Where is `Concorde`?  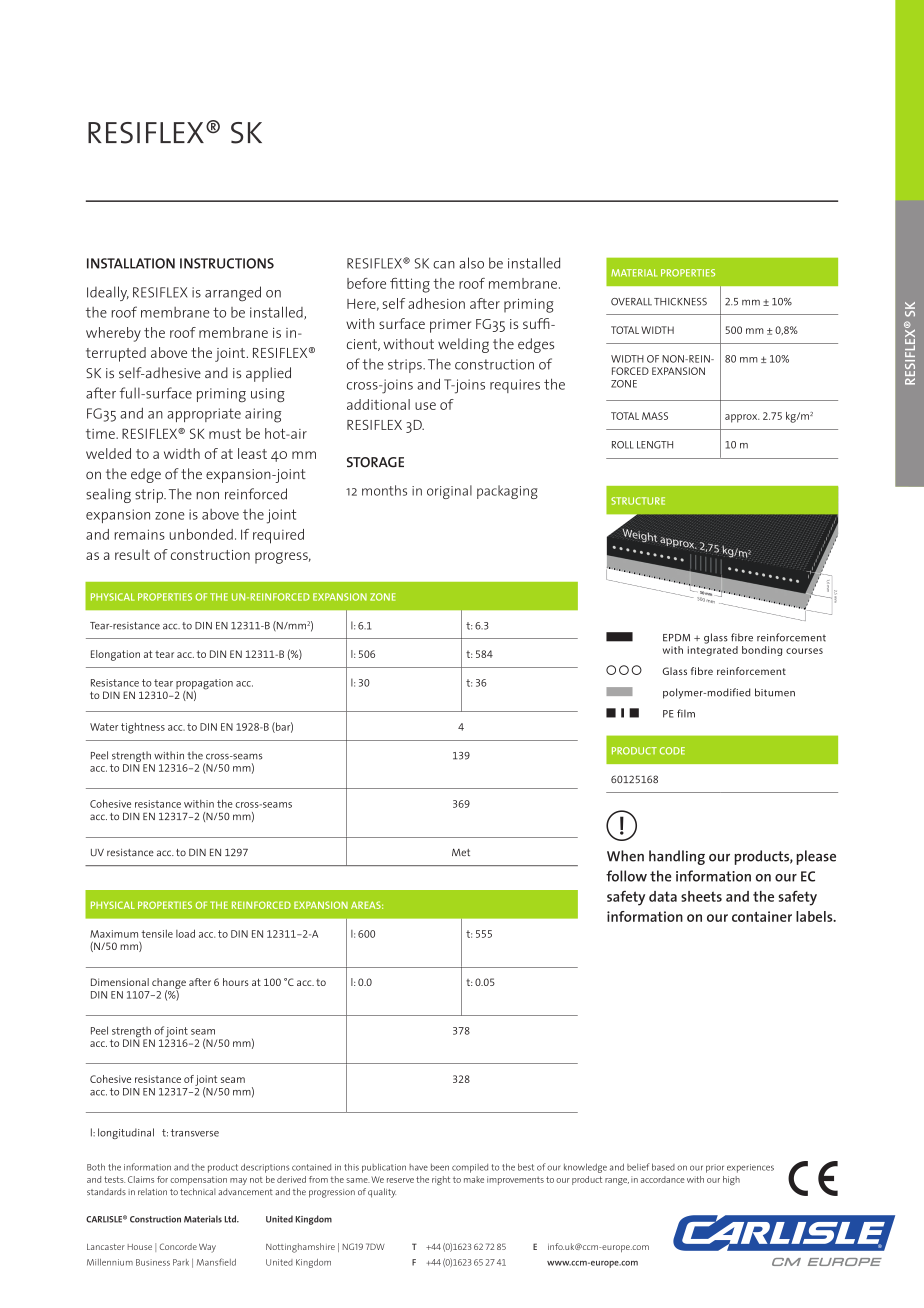 Concorde is located at coordinates (178, 1246).
